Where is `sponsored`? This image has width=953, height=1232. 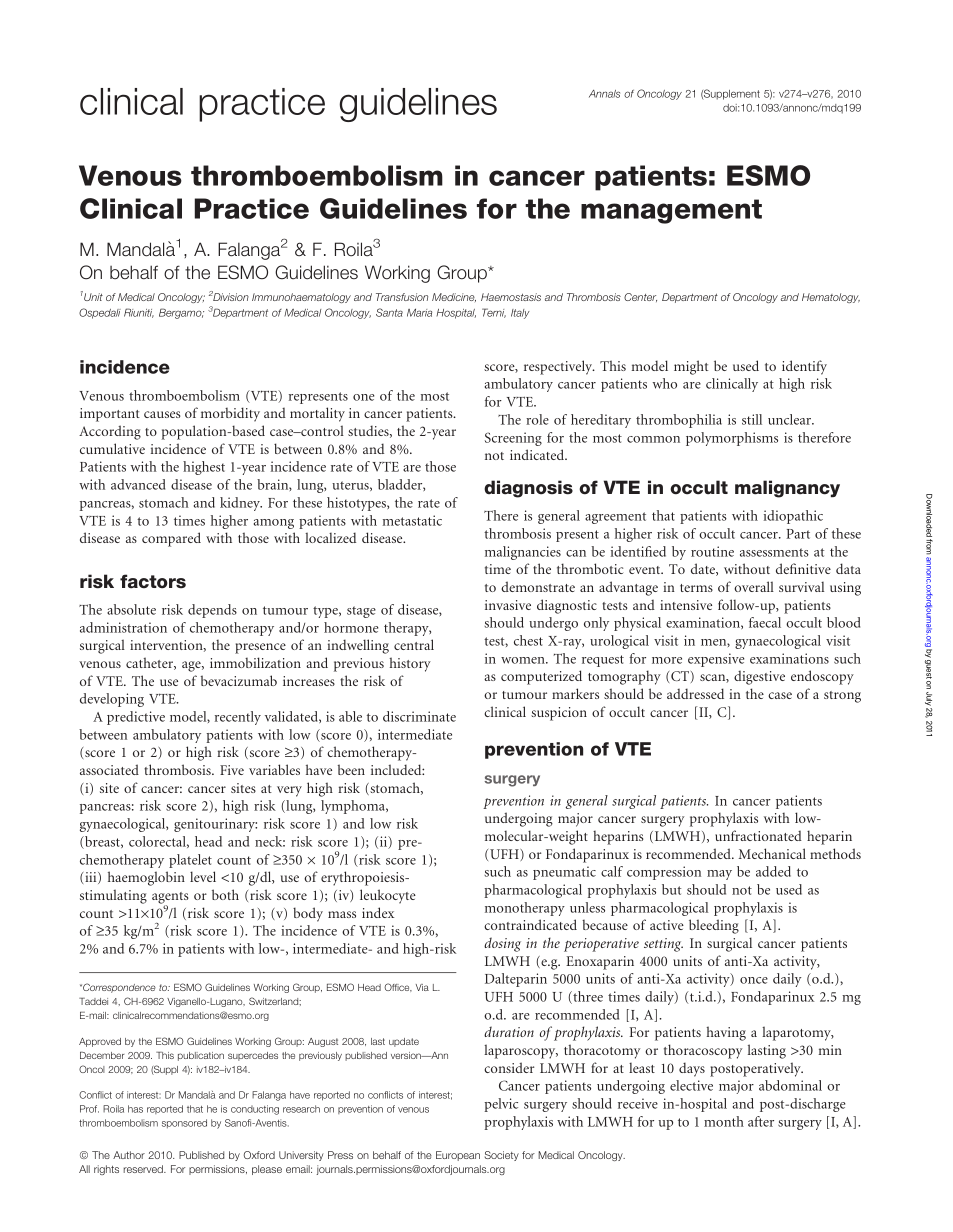 sponsored is located at coordinates (184, 1123).
